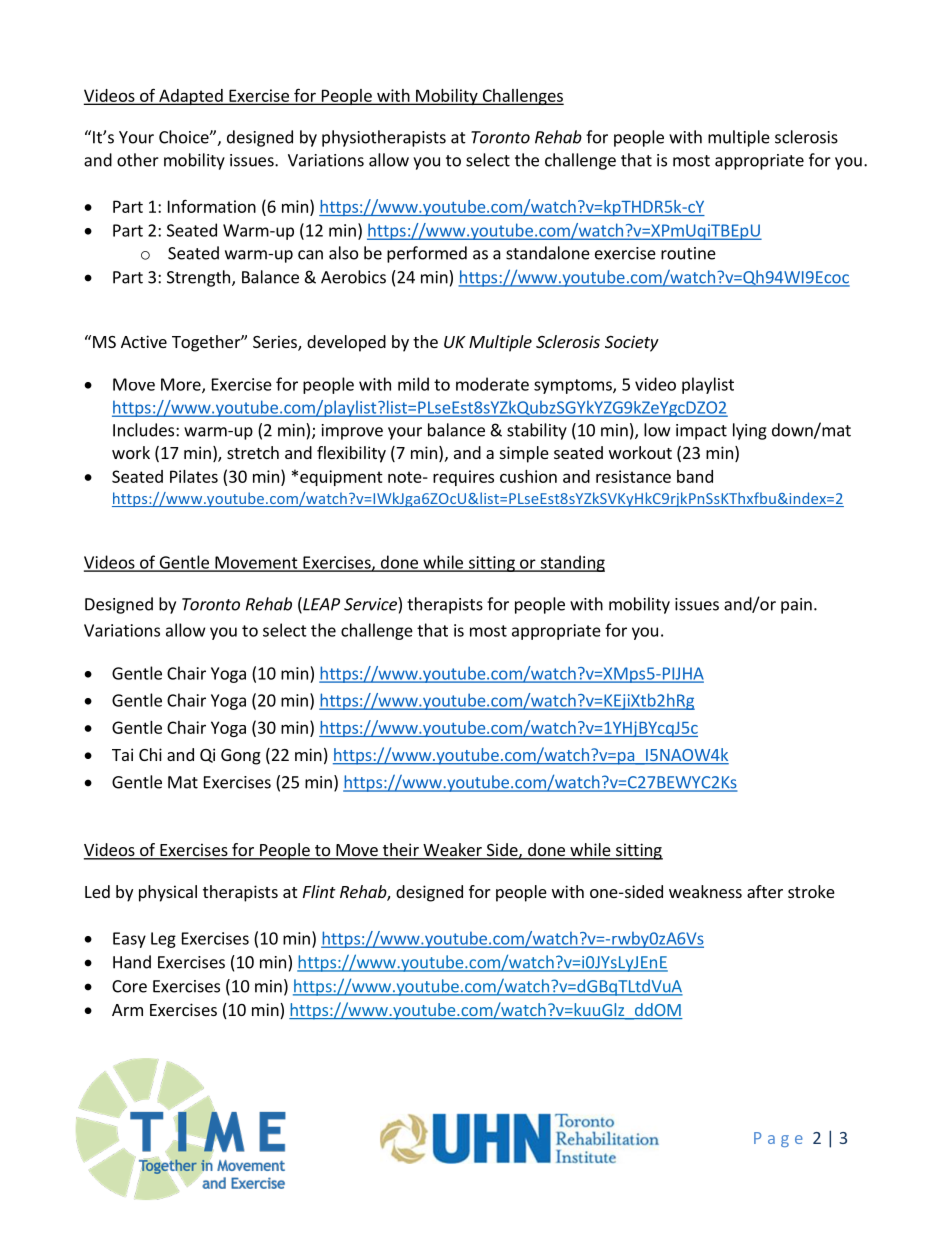  Describe the element at coordinates (705, 891) in the screenshot. I see `weakness` at that location.
